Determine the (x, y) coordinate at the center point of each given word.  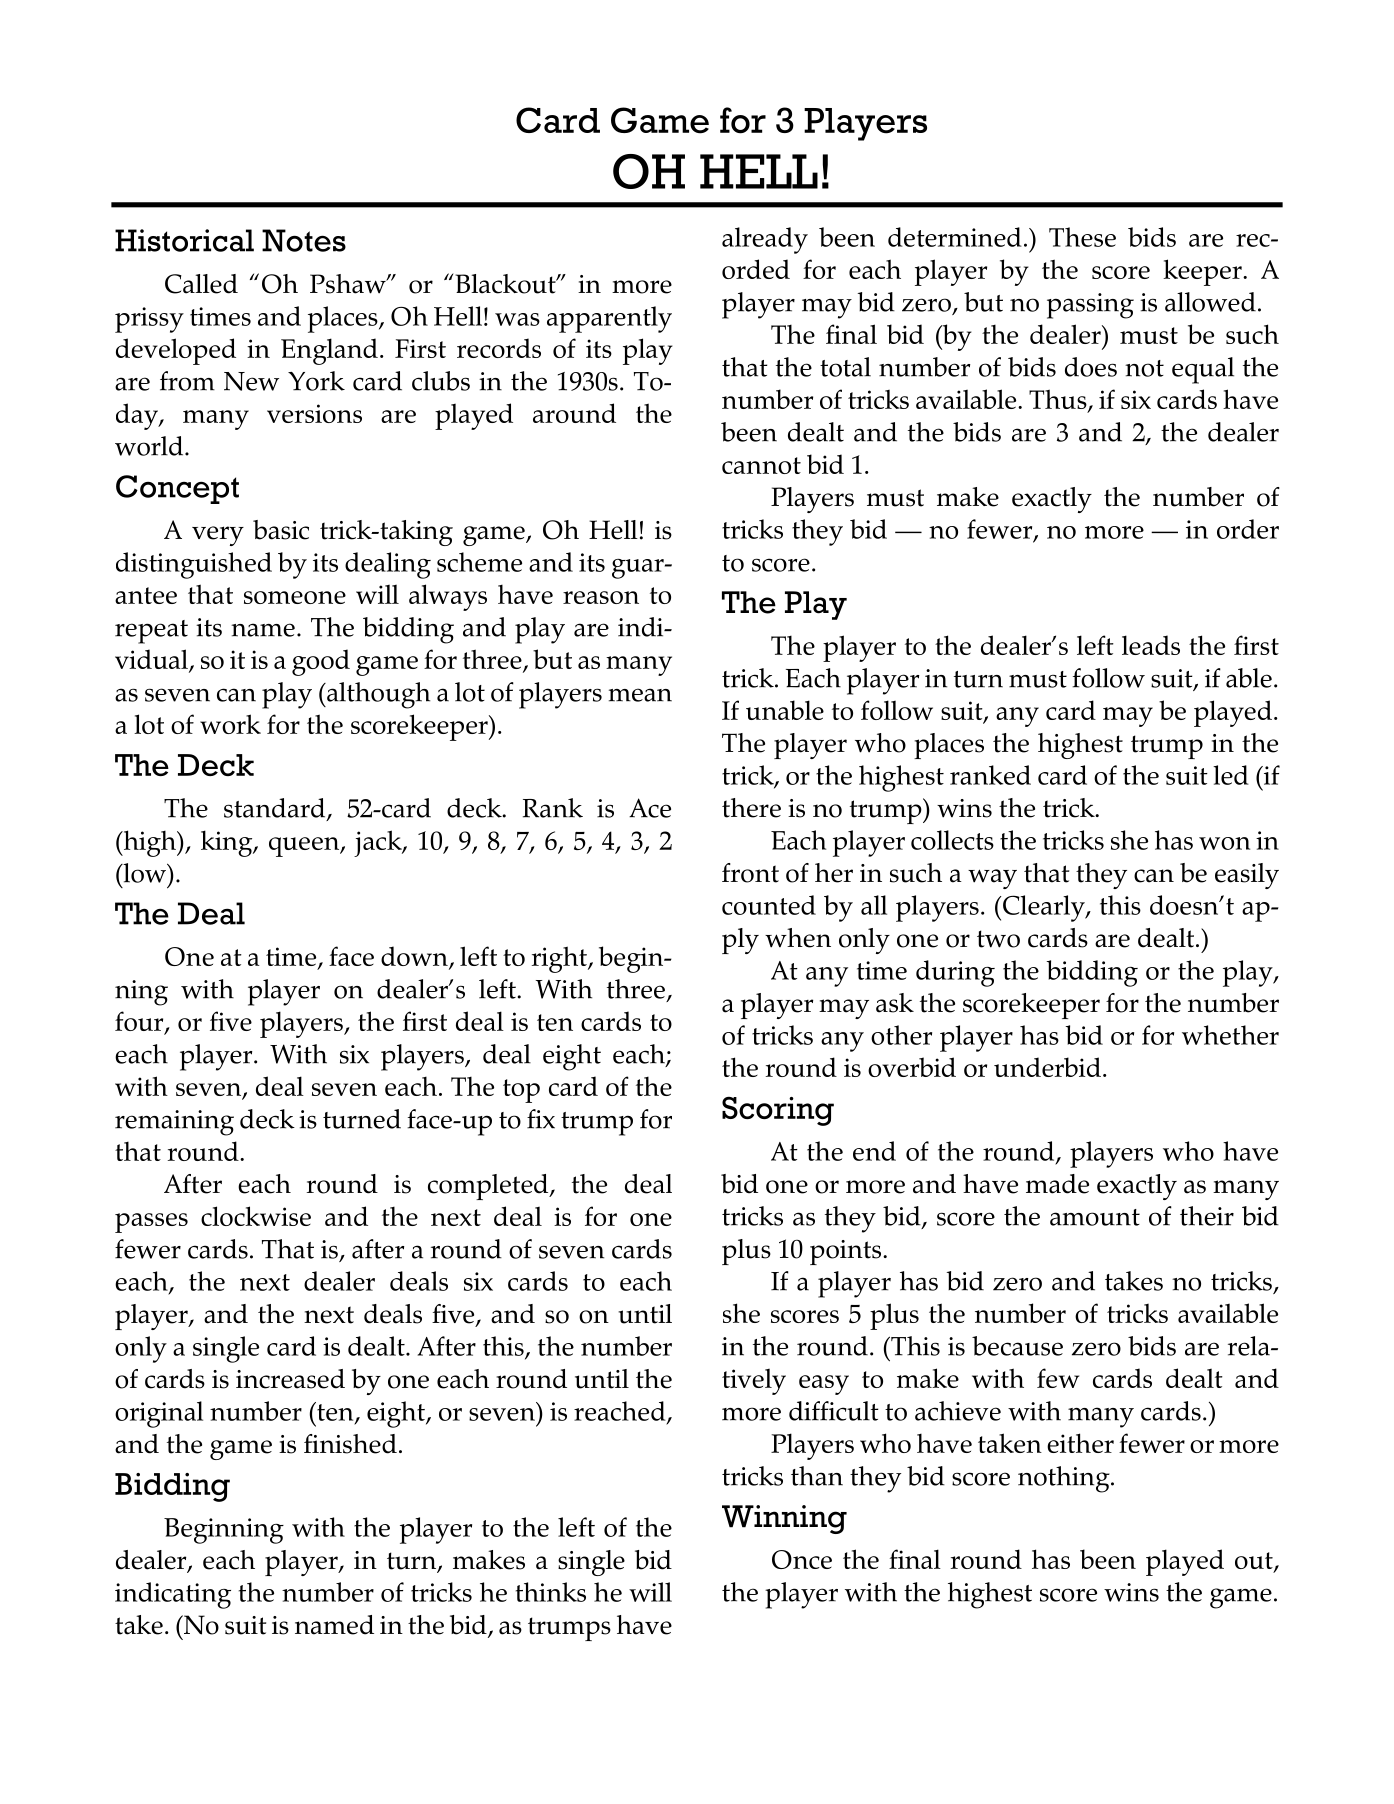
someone (295, 597)
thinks (551, 1592)
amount (1095, 1217)
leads (1151, 645)
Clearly (1045, 908)
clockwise (256, 1216)
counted (769, 905)
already (765, 240)
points (847, 1252)
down (415, 957)
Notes (304, 240)
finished (350, 1444)
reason (601, 597)
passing (1090, 306)
